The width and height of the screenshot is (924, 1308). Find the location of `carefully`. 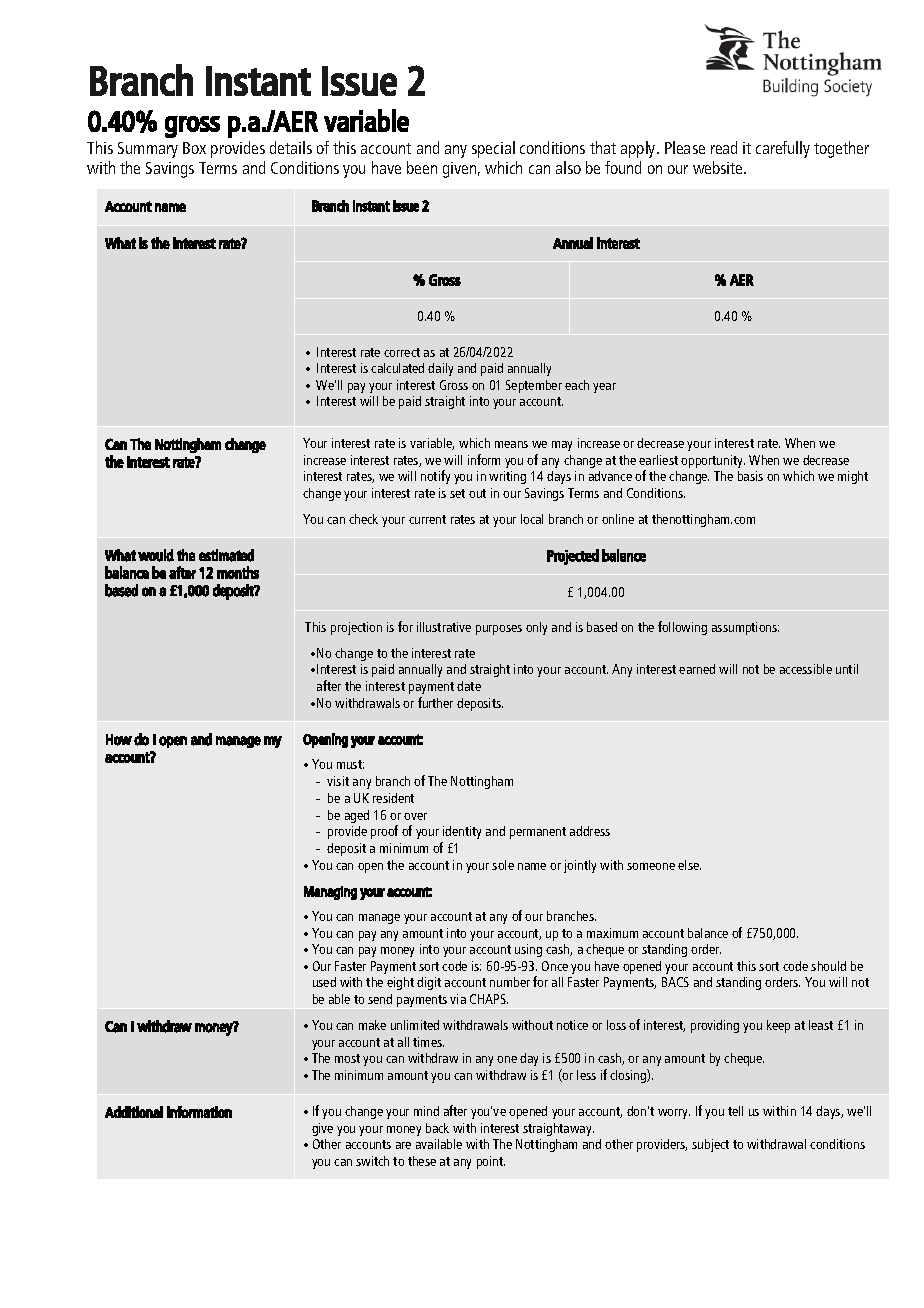

carefully is located at coordinates (783, 149).
